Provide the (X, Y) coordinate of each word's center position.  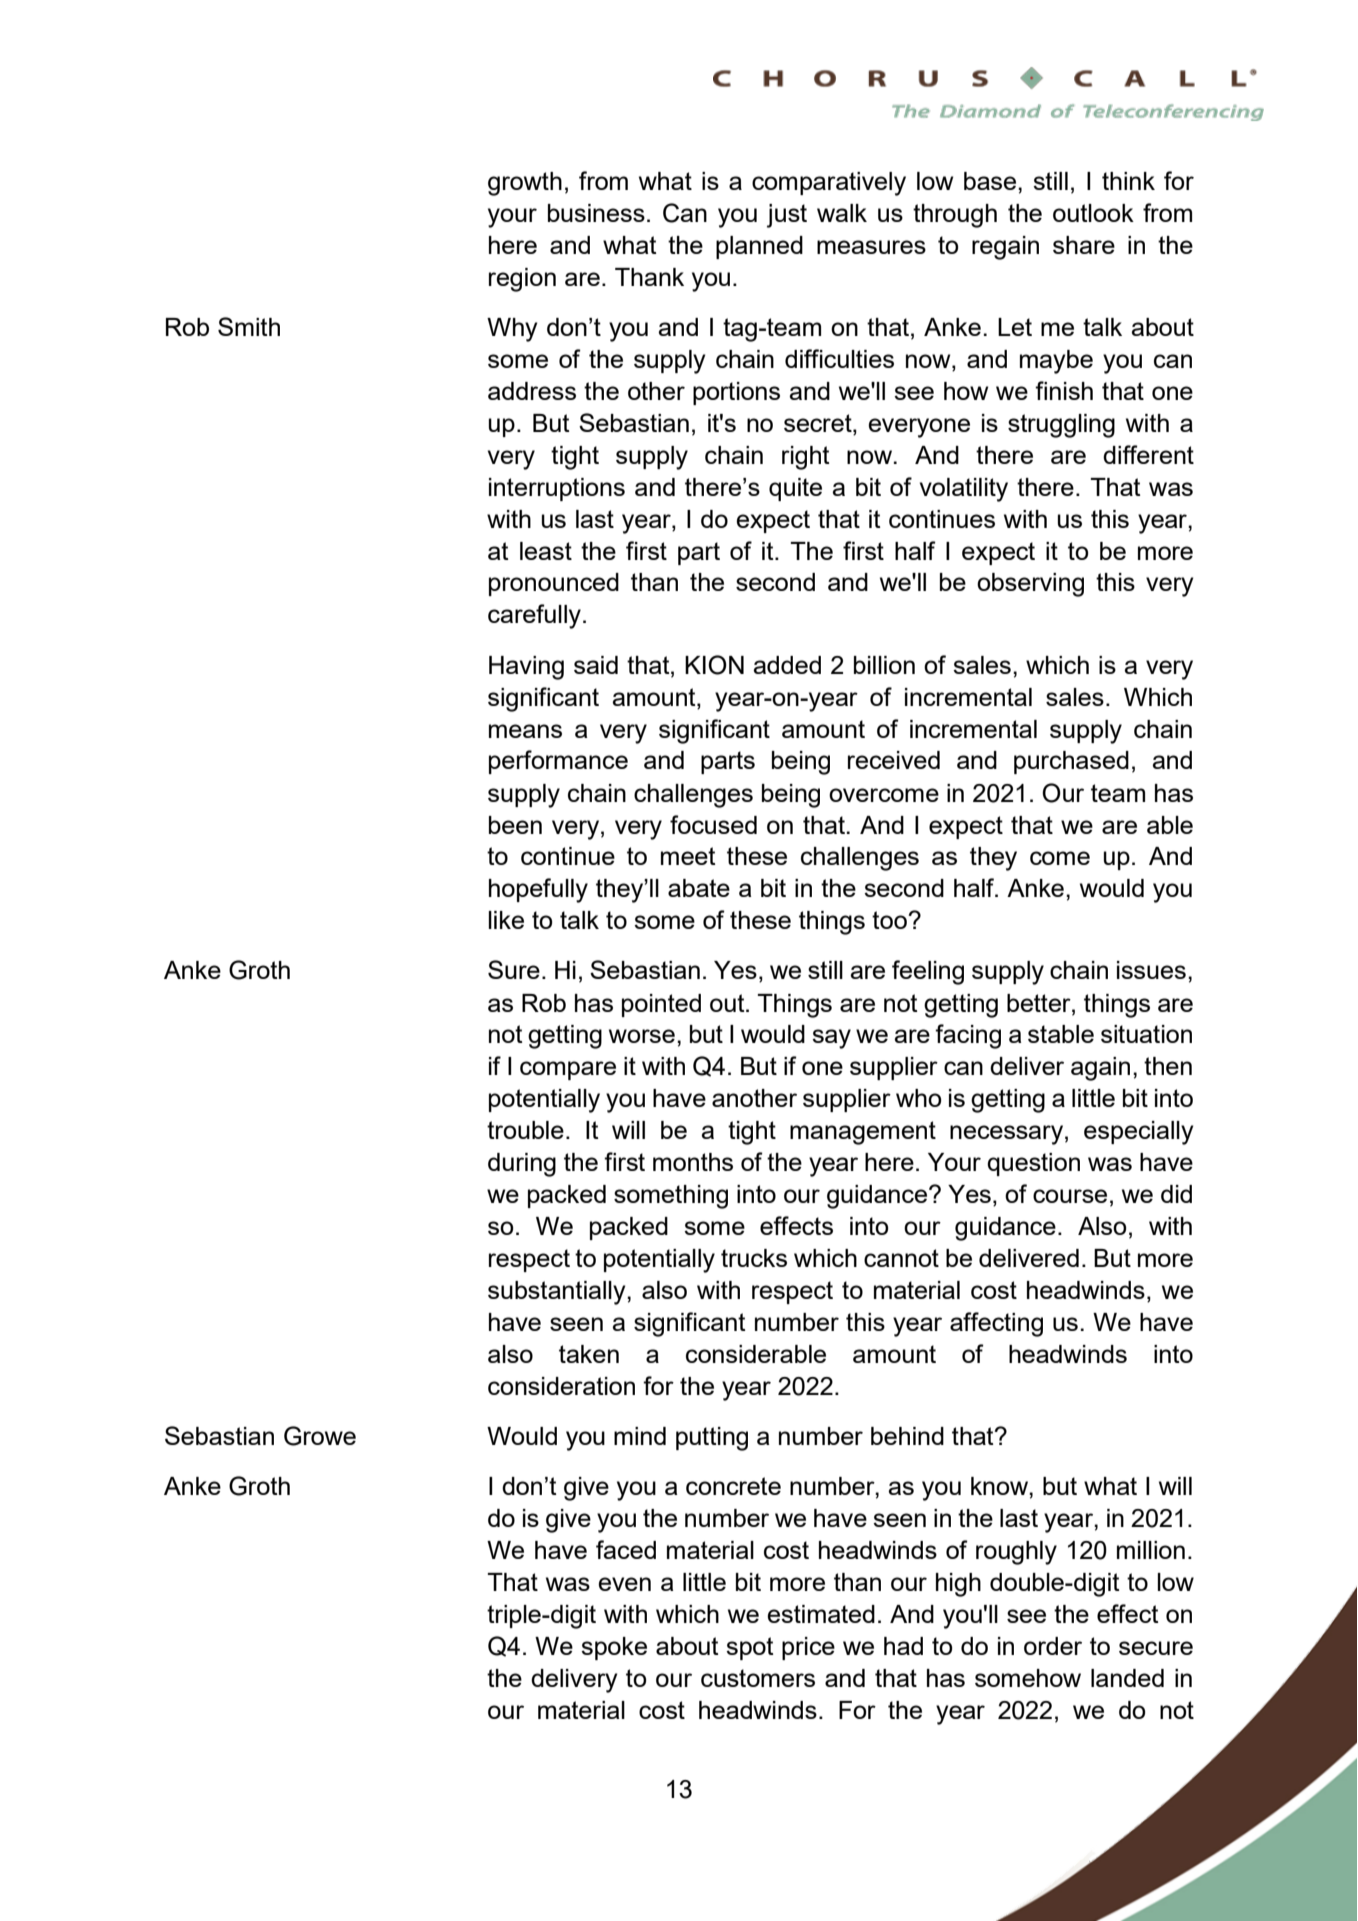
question (1033, 1164)
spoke (614, 1648)
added (787, 665)
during (522, 1165)
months (693, 1162)
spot (750, 1648)
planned (759, 247)
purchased (1071, 762)
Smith (249, 326)
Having (526, 668)
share (1084, 245)
